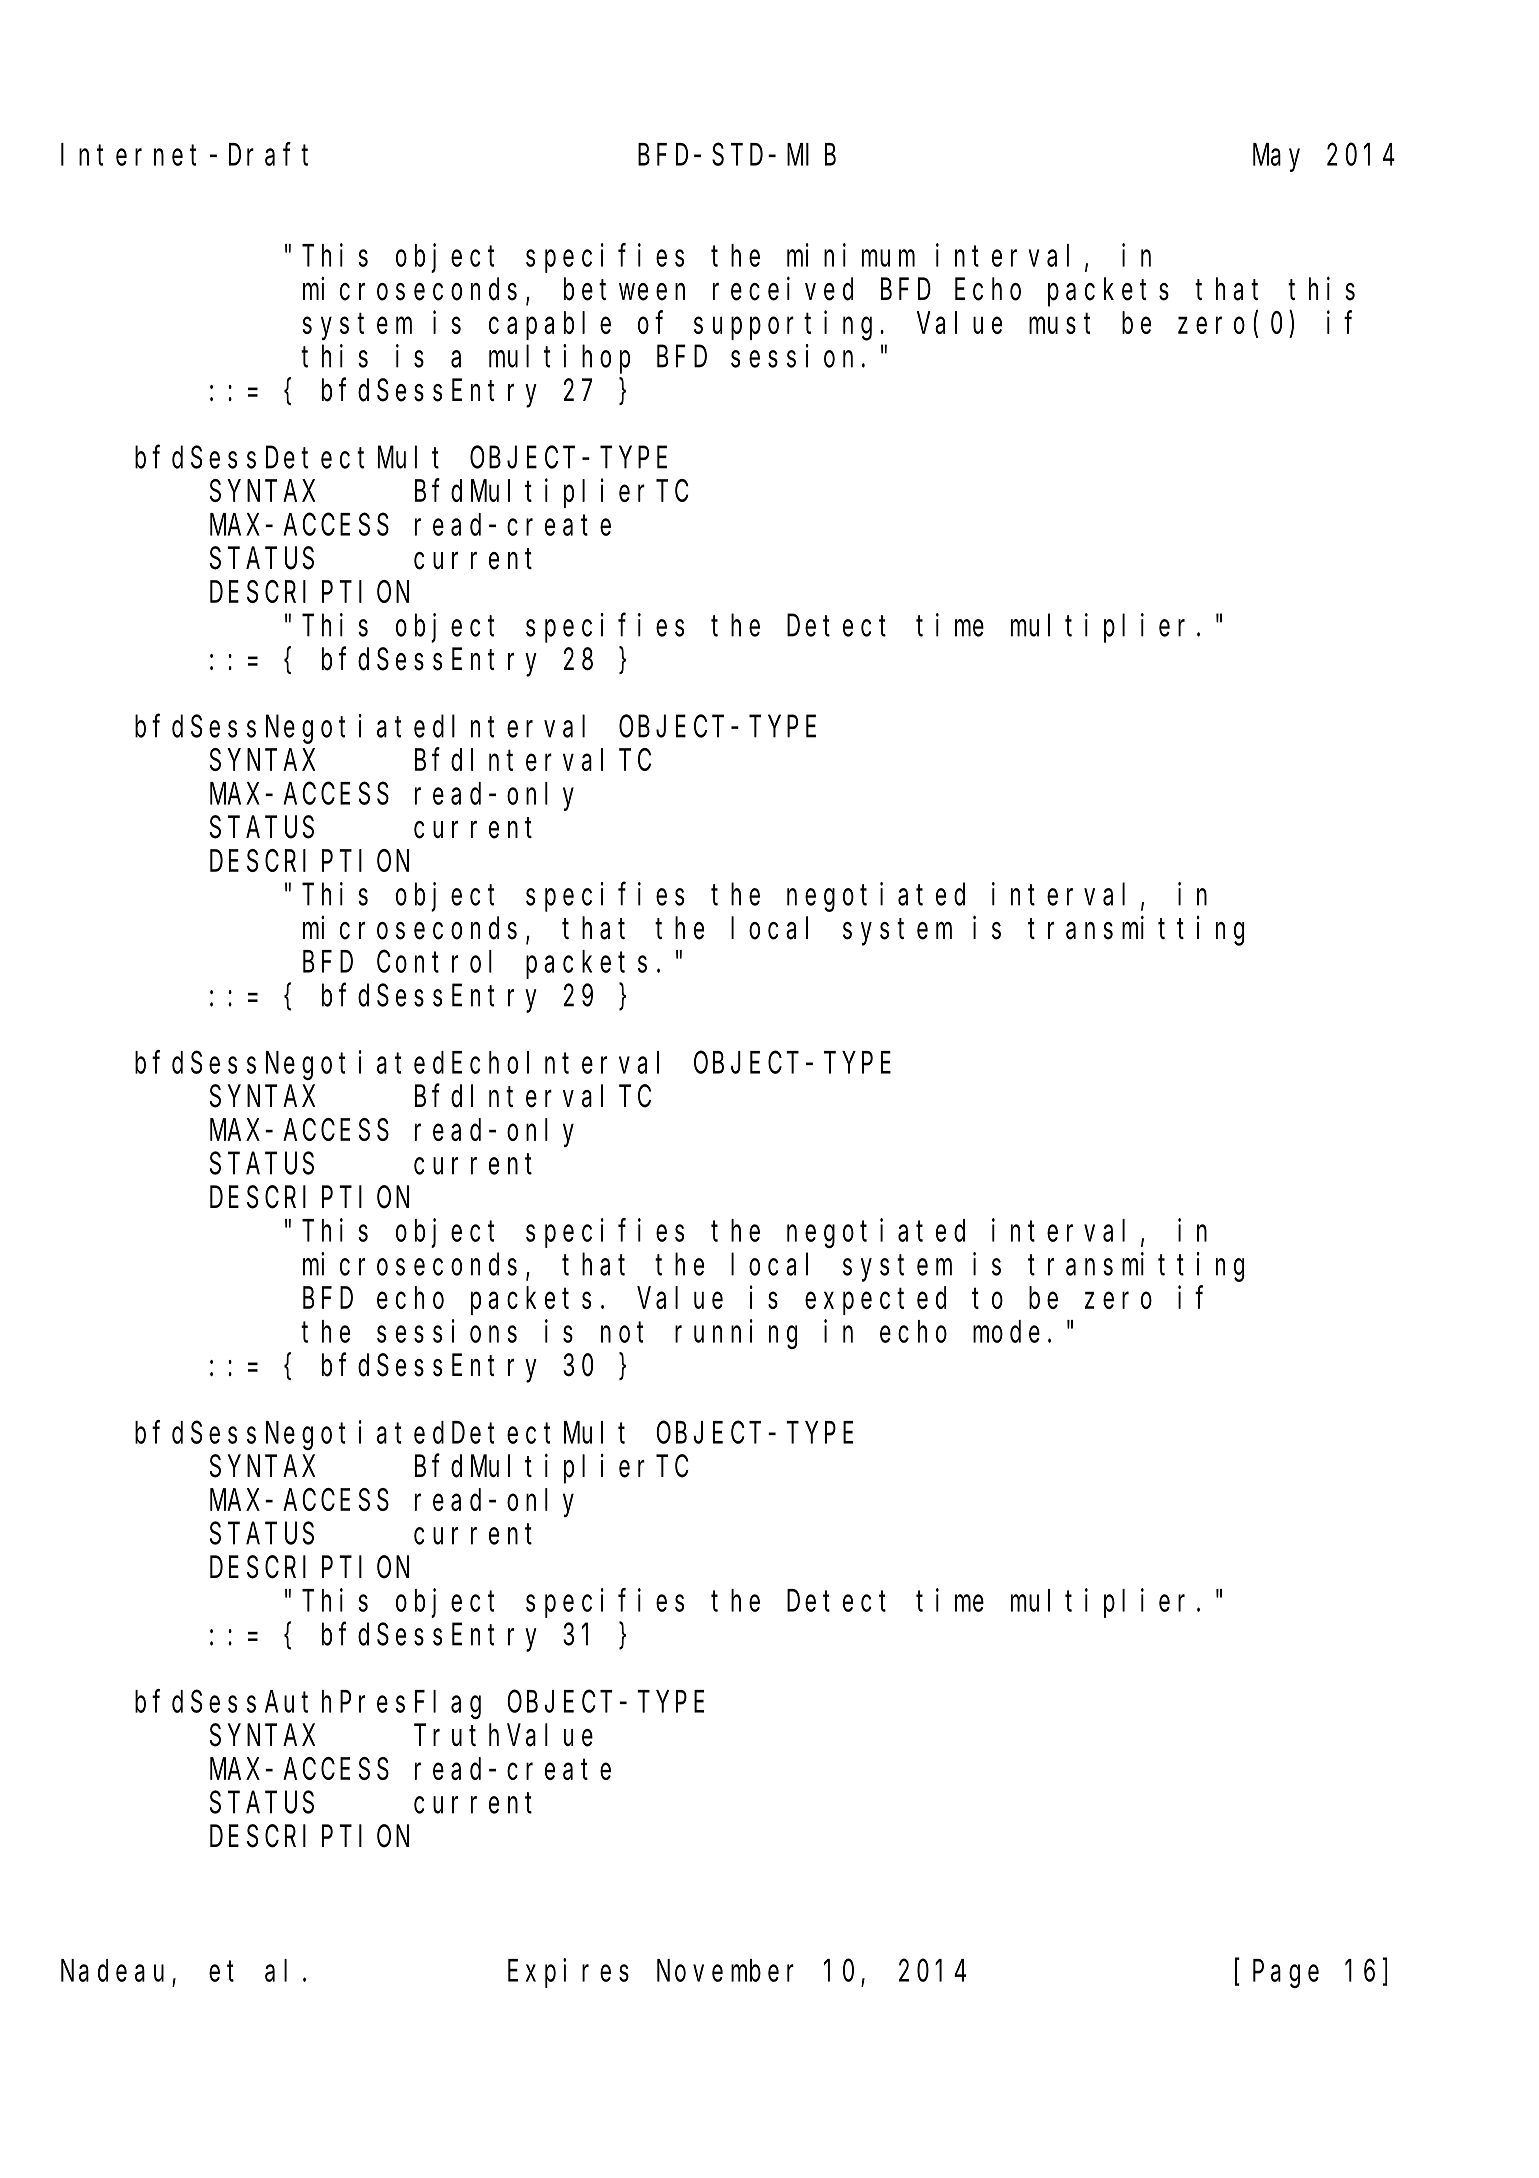 This screenshot has height=2178, width=1539. What do you see at coordinates (624, 289) in the screenshot?
I see `between` at bounding box center [624, 289].
